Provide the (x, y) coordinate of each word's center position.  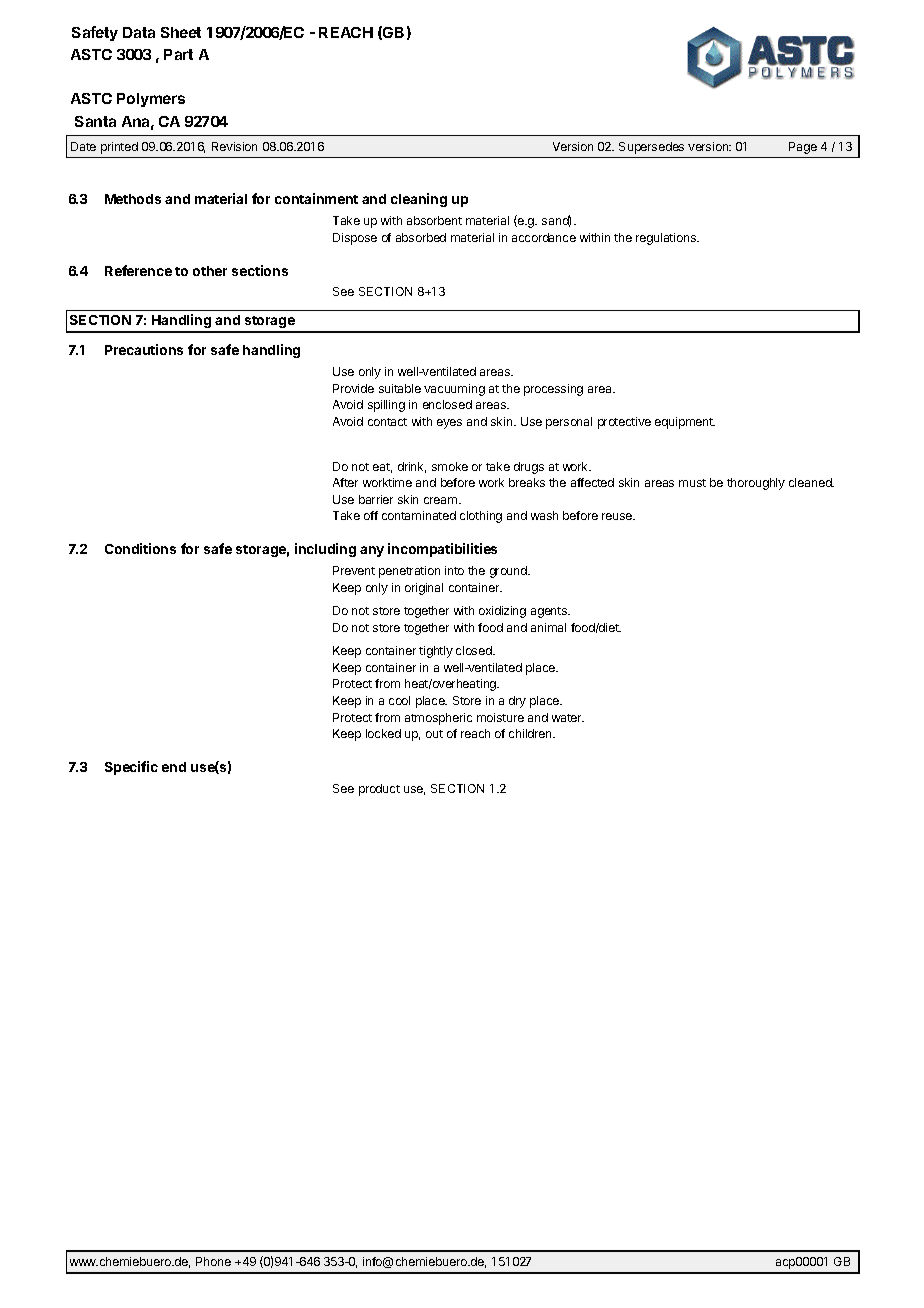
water (568, 718)
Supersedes (651, 148)
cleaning (419, 200)
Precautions (144, 349)
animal (548, 627)
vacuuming (454, 390)
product (379, 790)
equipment (685, 423)
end (174, 767)
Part (178, 54)
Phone (213, 1261)
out (434, 734)
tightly (436, 652)
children (531, 733)
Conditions (140, 548)
